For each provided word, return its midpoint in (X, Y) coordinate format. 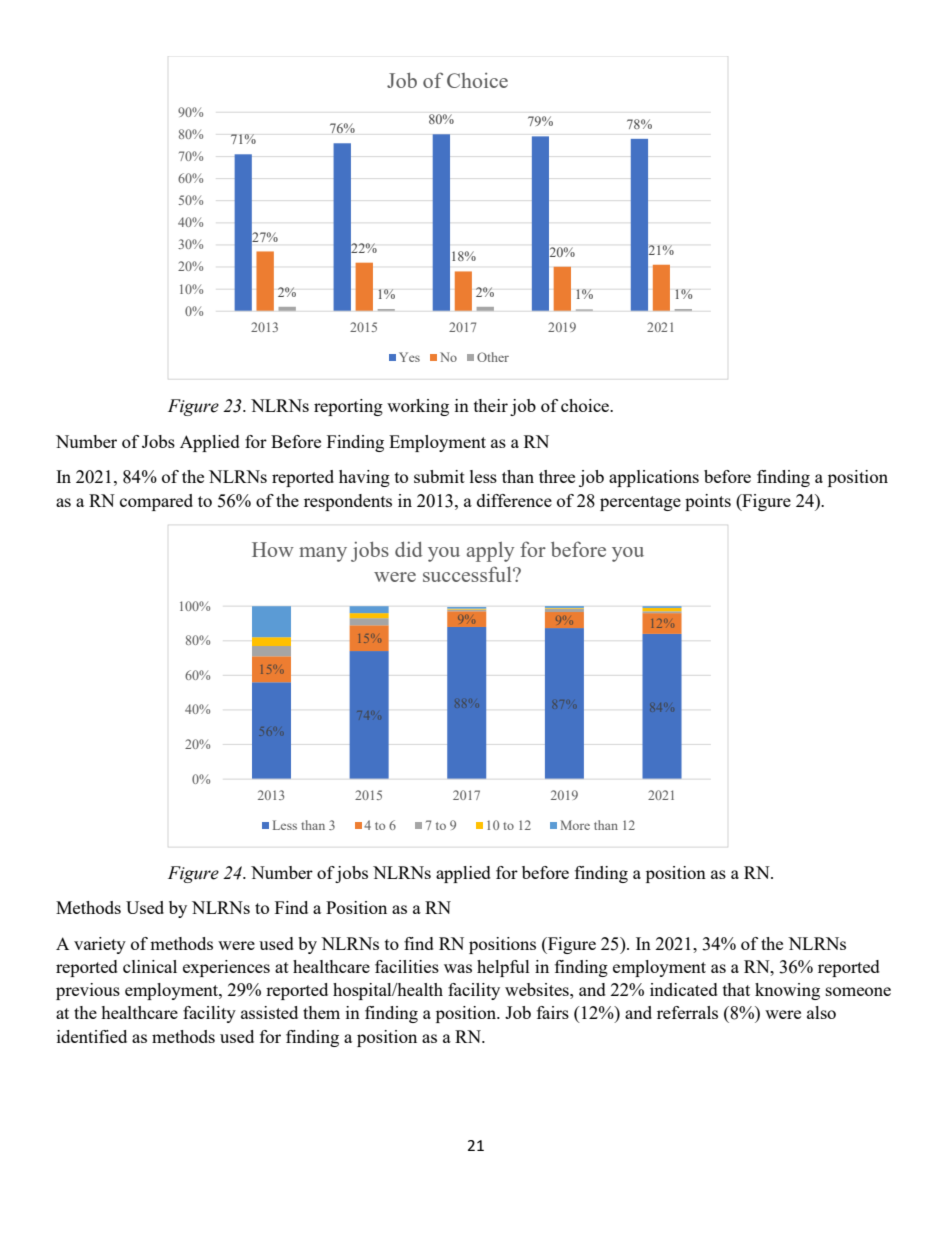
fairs (553, 1012)
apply (490, 552)
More (575, 825)
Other (493, 357)
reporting (348, 407)
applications (654, 478)
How (273, 549)
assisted (269, 1012)
